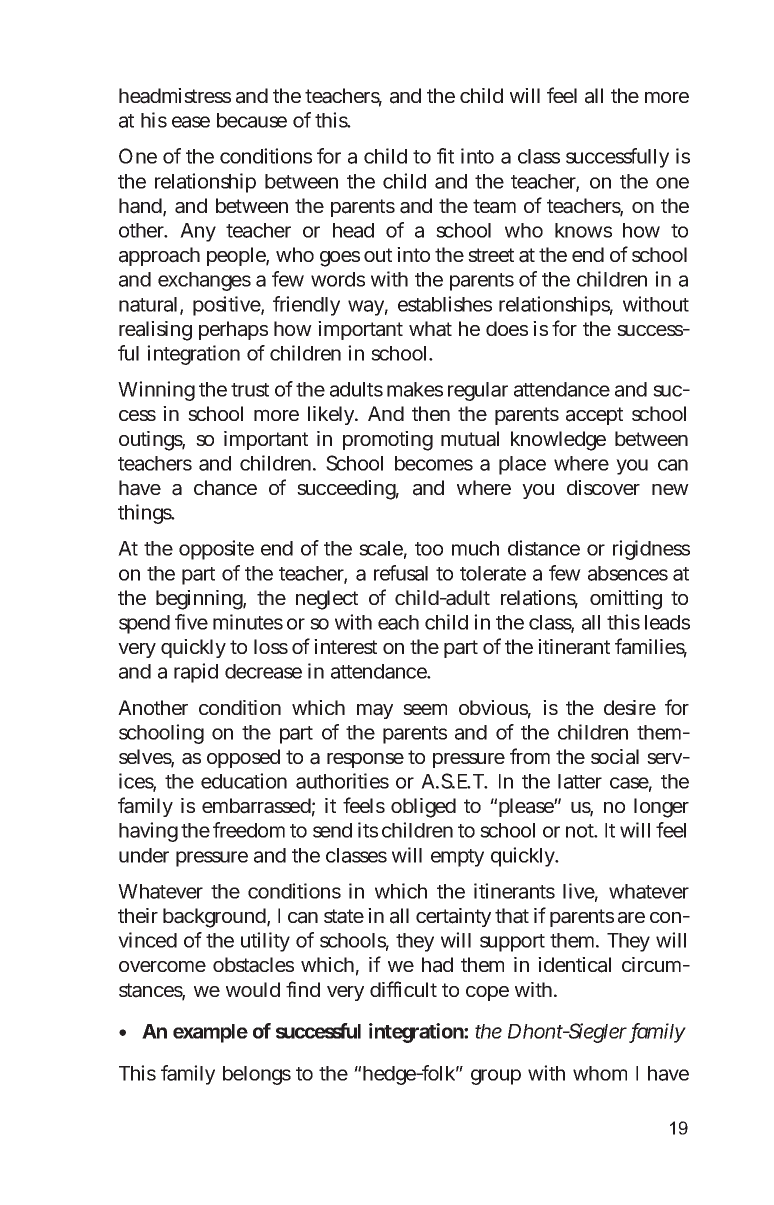  What do you see at coordinates (600, 1073) in the page?
I see `whom` at bounding box center [600, 1073].
